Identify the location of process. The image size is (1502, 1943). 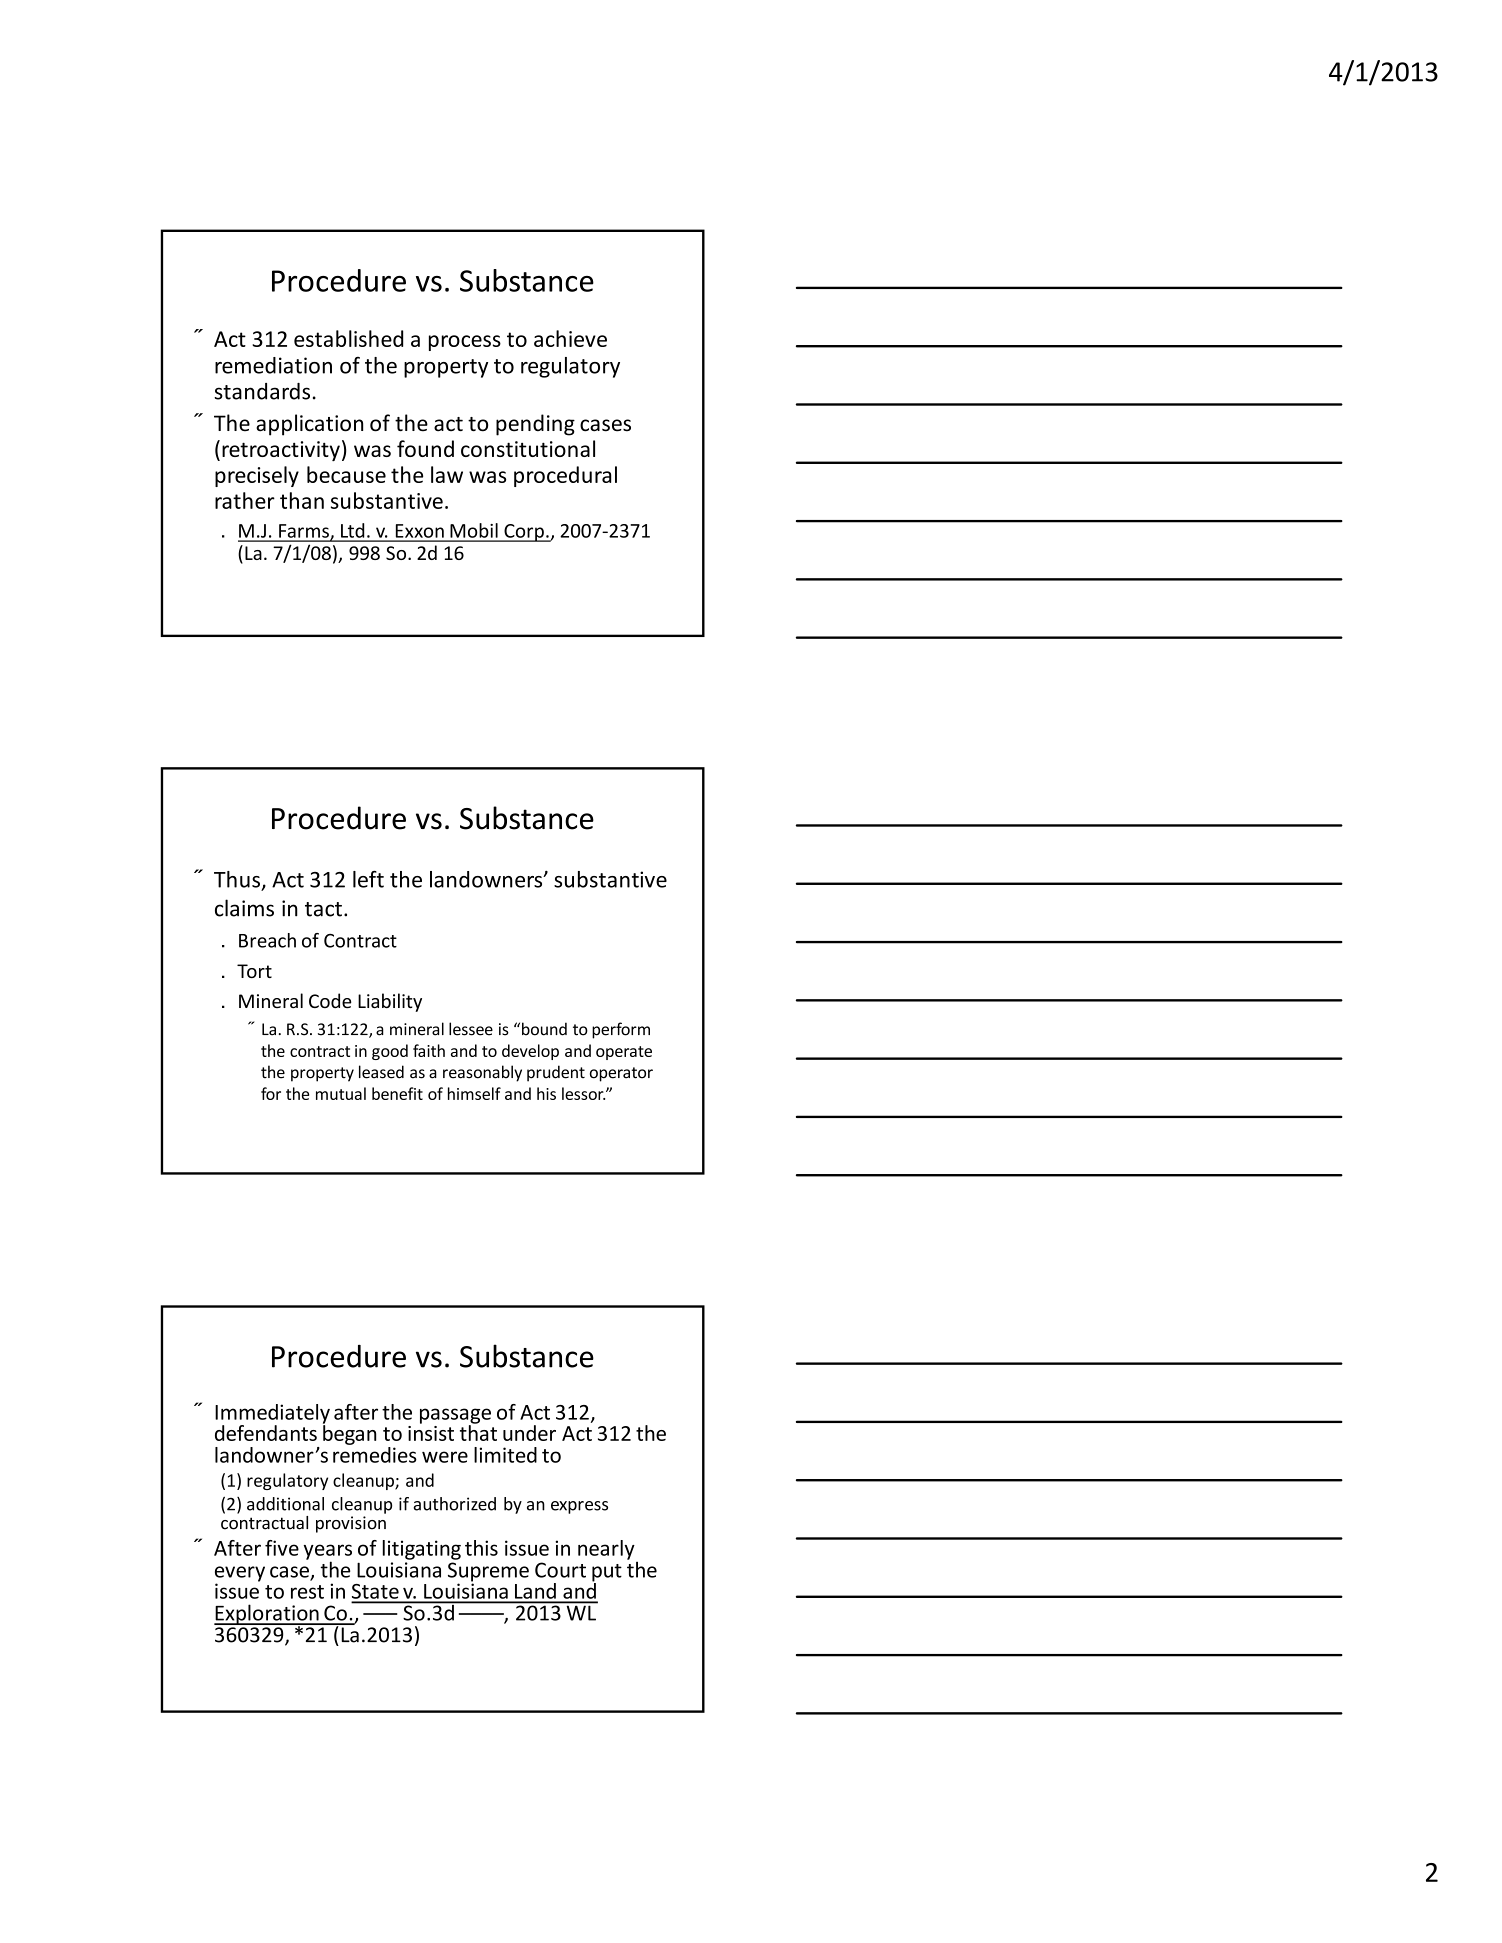
(465, 343).
